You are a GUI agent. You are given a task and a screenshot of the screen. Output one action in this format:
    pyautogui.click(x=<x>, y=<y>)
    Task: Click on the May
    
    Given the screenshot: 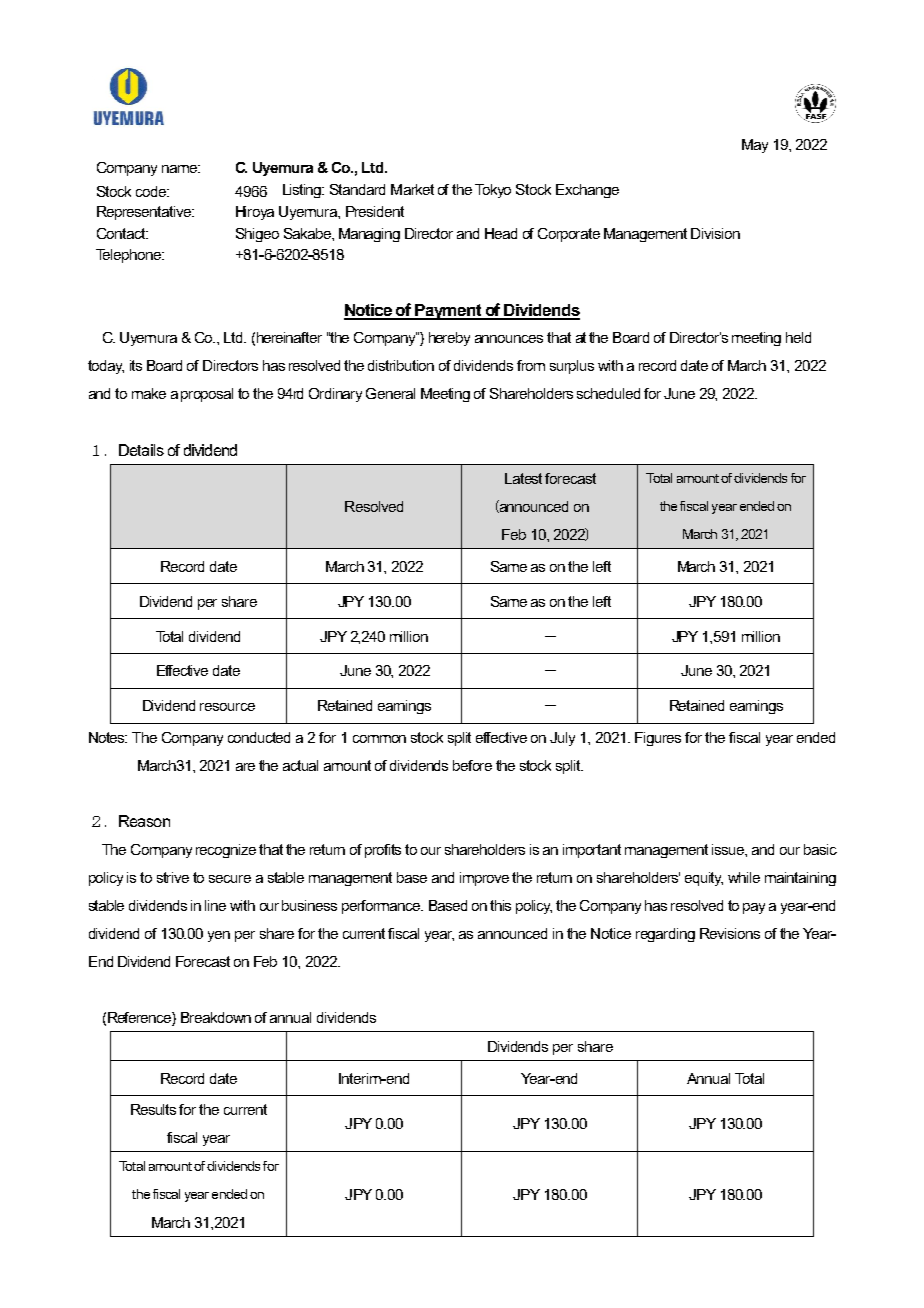 What is the action you would take?
    pyautogui.click(x=755, y=146)
